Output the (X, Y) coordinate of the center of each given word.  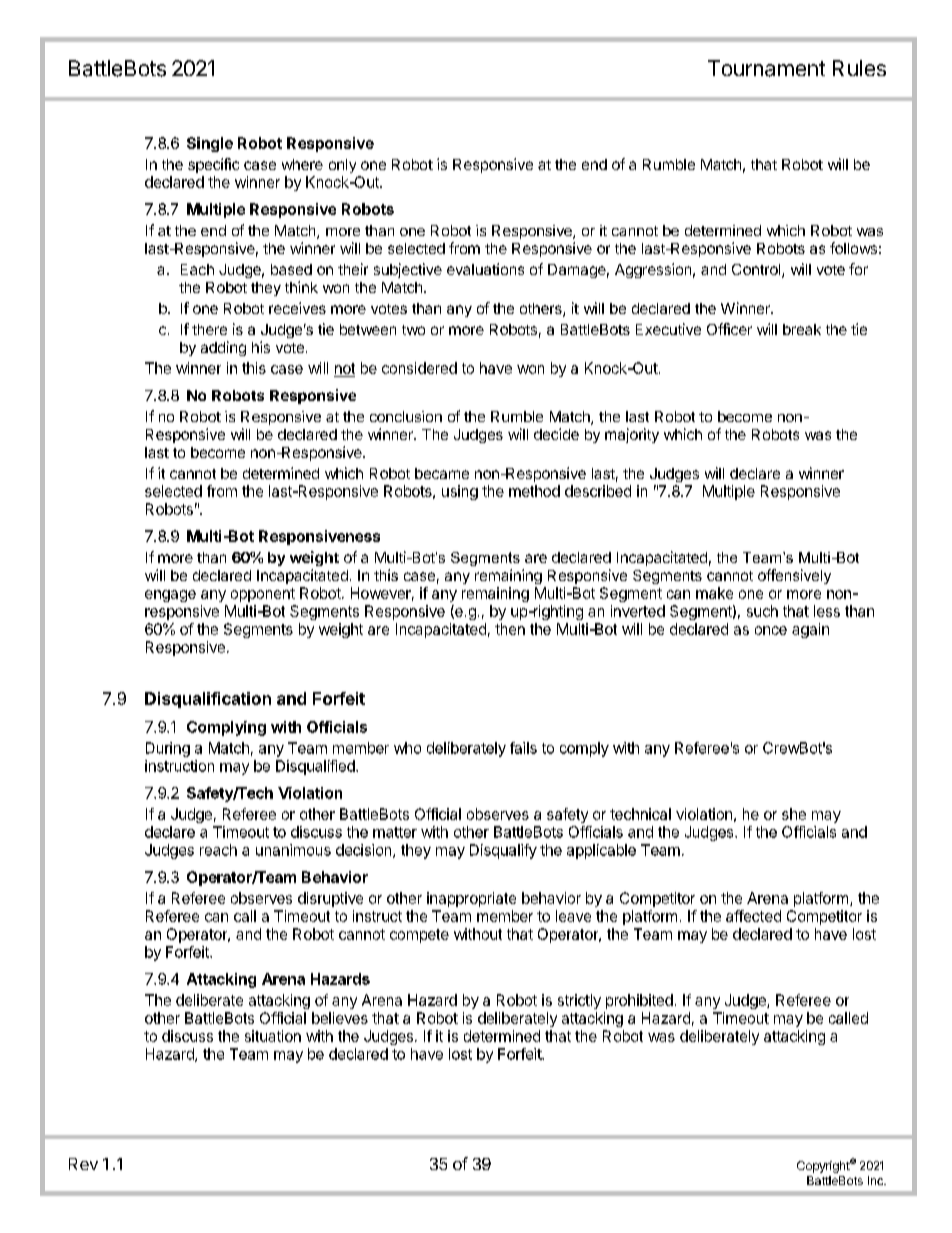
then (510, 629)
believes (340, 1018)
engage (170, 596)
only (342, 166)
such (762, 611)
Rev (83, 1164)
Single (210, 144)
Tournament (766, 68)
